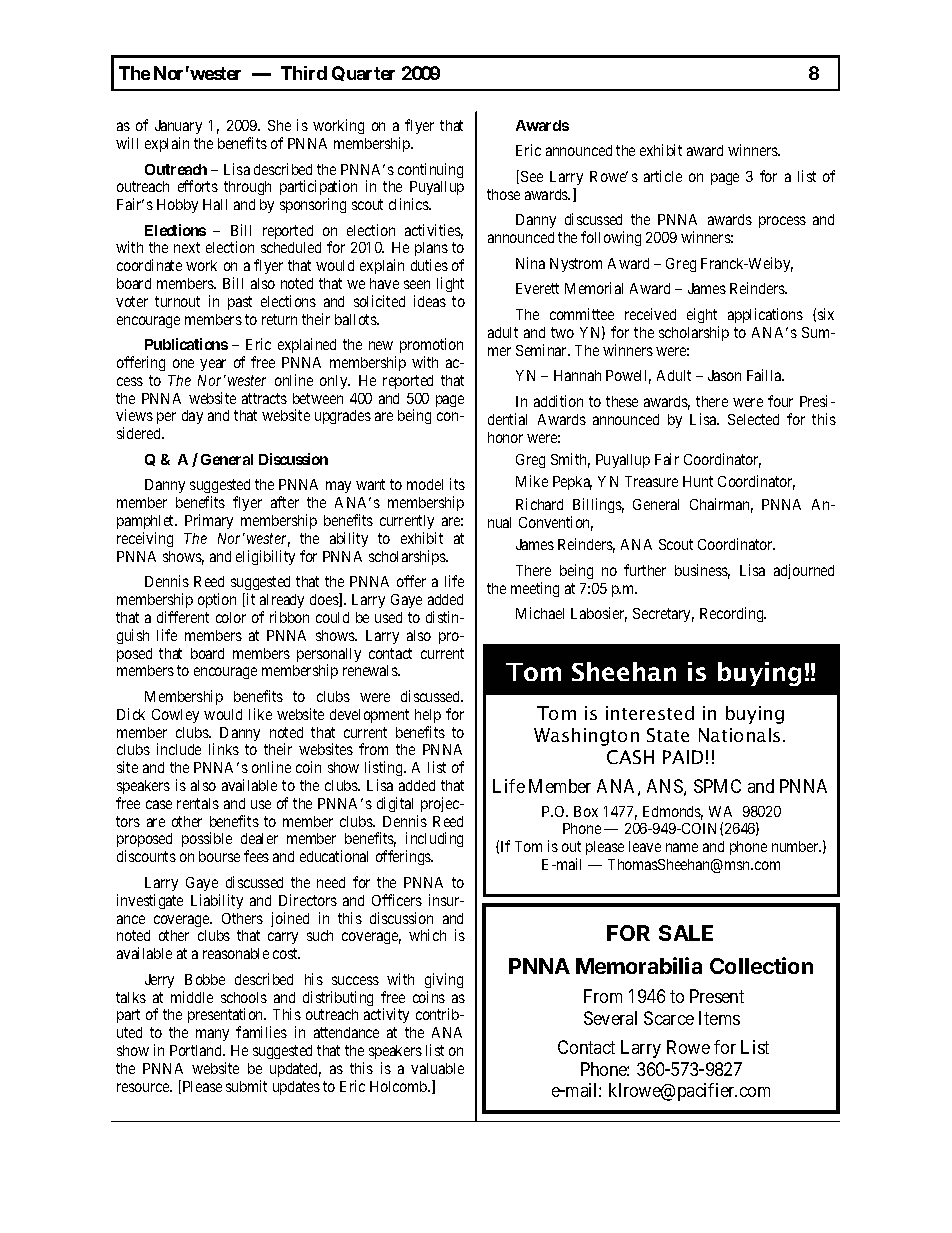  Describe the element at coordinates (663, 176) in the screenshot. I see `article` at that location.
